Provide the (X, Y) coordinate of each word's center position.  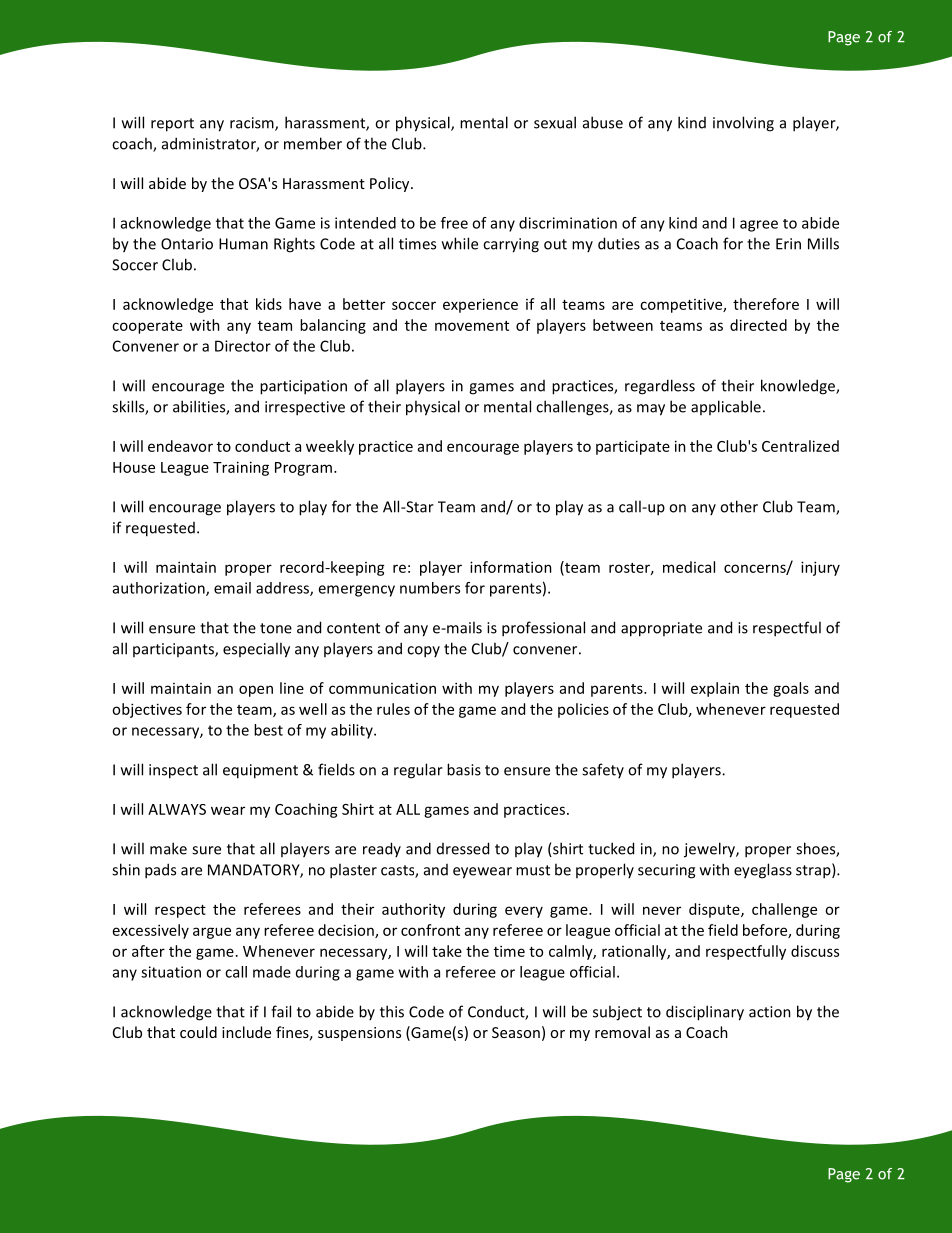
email (232, 588)
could (198, 1032)
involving (743, 124)
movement (472, 326)
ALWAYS (177, 809)
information (511, 567)
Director (243, 346)
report (172, 125)
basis (464, 769)
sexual (555, 122)
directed (758, 325)
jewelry (710, 850)
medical (689, 567)
